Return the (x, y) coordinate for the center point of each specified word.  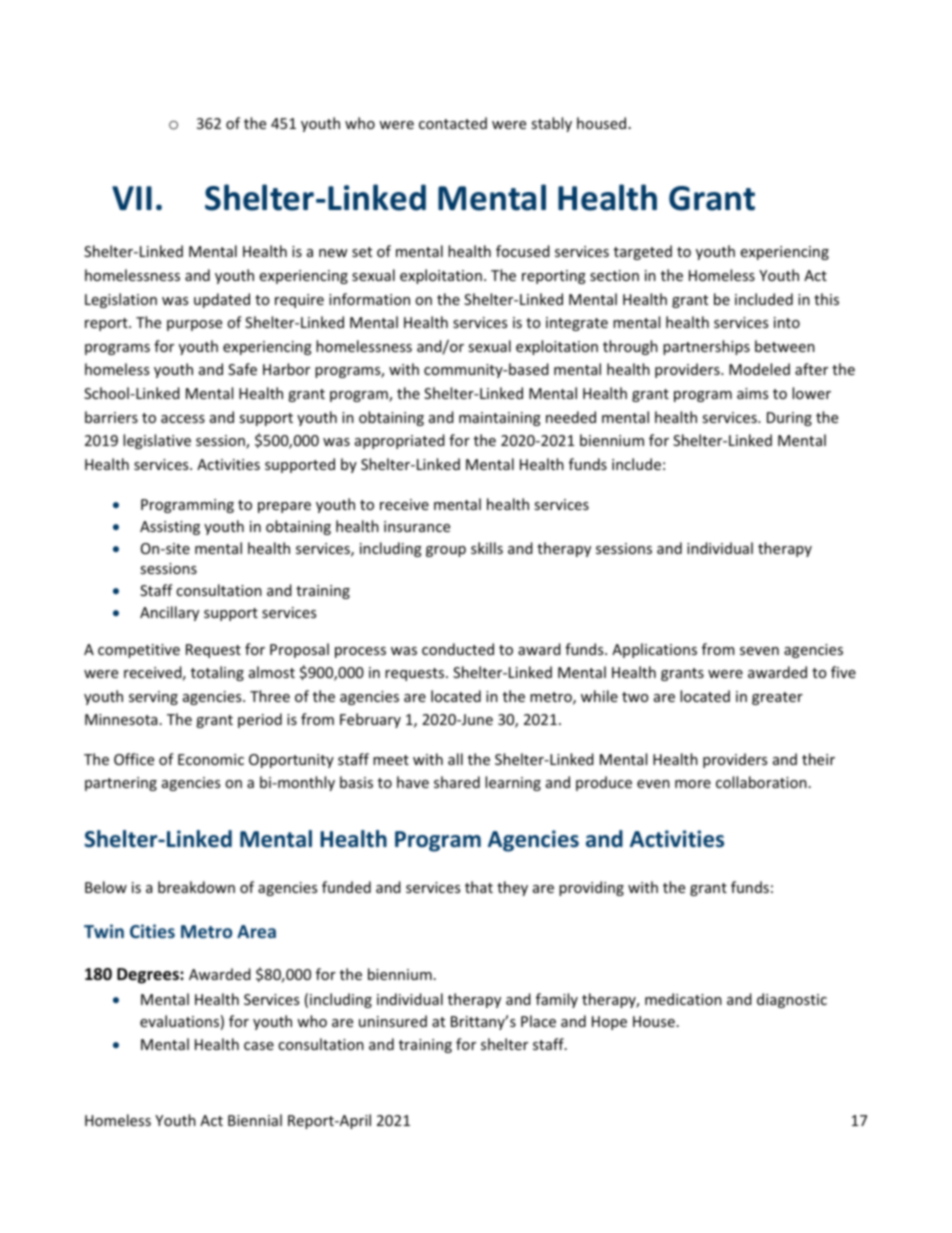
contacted (453, 123)
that (479, 887)
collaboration (761, 782)
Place (538, 1021)
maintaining (500, 419)
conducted (458, 649)
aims (752, 393)
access (183, 419)
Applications (654, 650)
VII (132, 198)
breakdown (196, 887)
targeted (643, 252)
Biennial (255, 1120)
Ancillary (169, 613)
